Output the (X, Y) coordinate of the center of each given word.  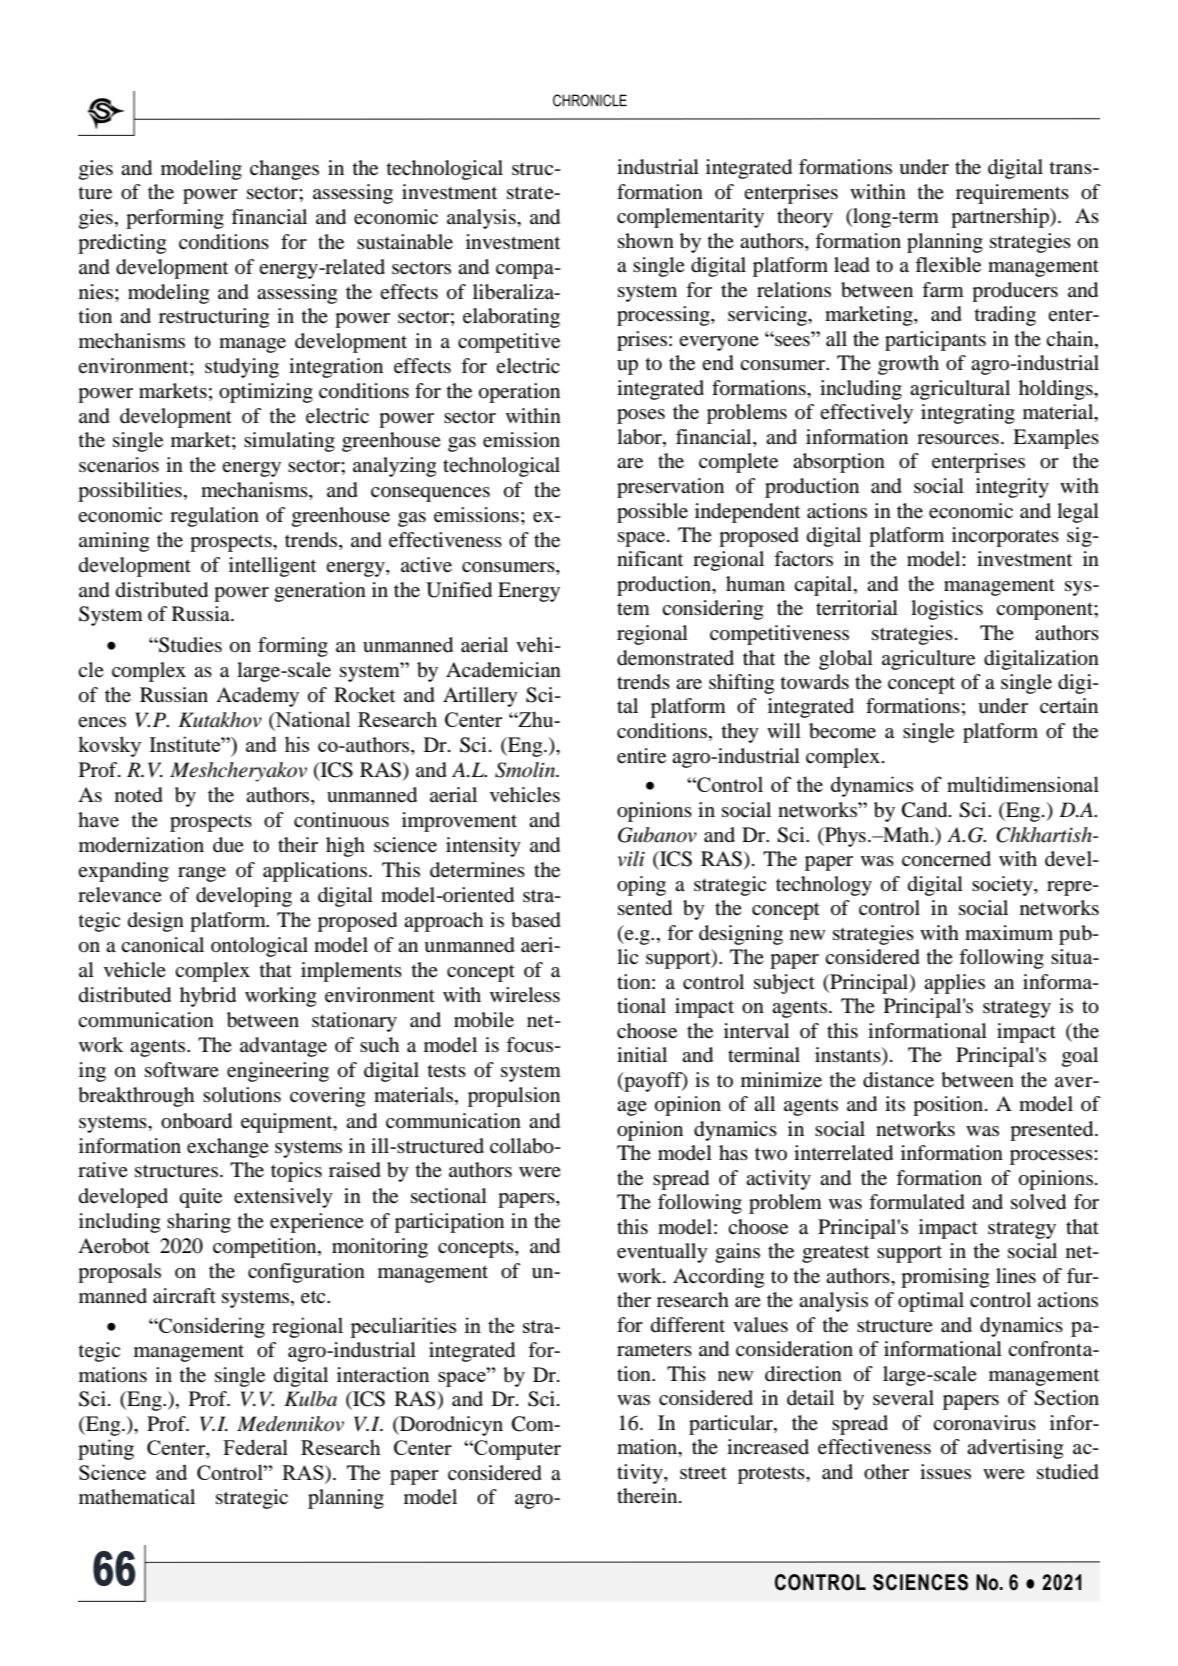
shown (646, 241)
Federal (255, 1447)
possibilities (130, 492)
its (895, 1103)
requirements (1012, 194)
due (228, 845)
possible (652, 513)
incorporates (1005, 537)
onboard (196, 1121)
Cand (926, 810)
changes (284, 170)
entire (641, 756)
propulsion (514, 1097)
